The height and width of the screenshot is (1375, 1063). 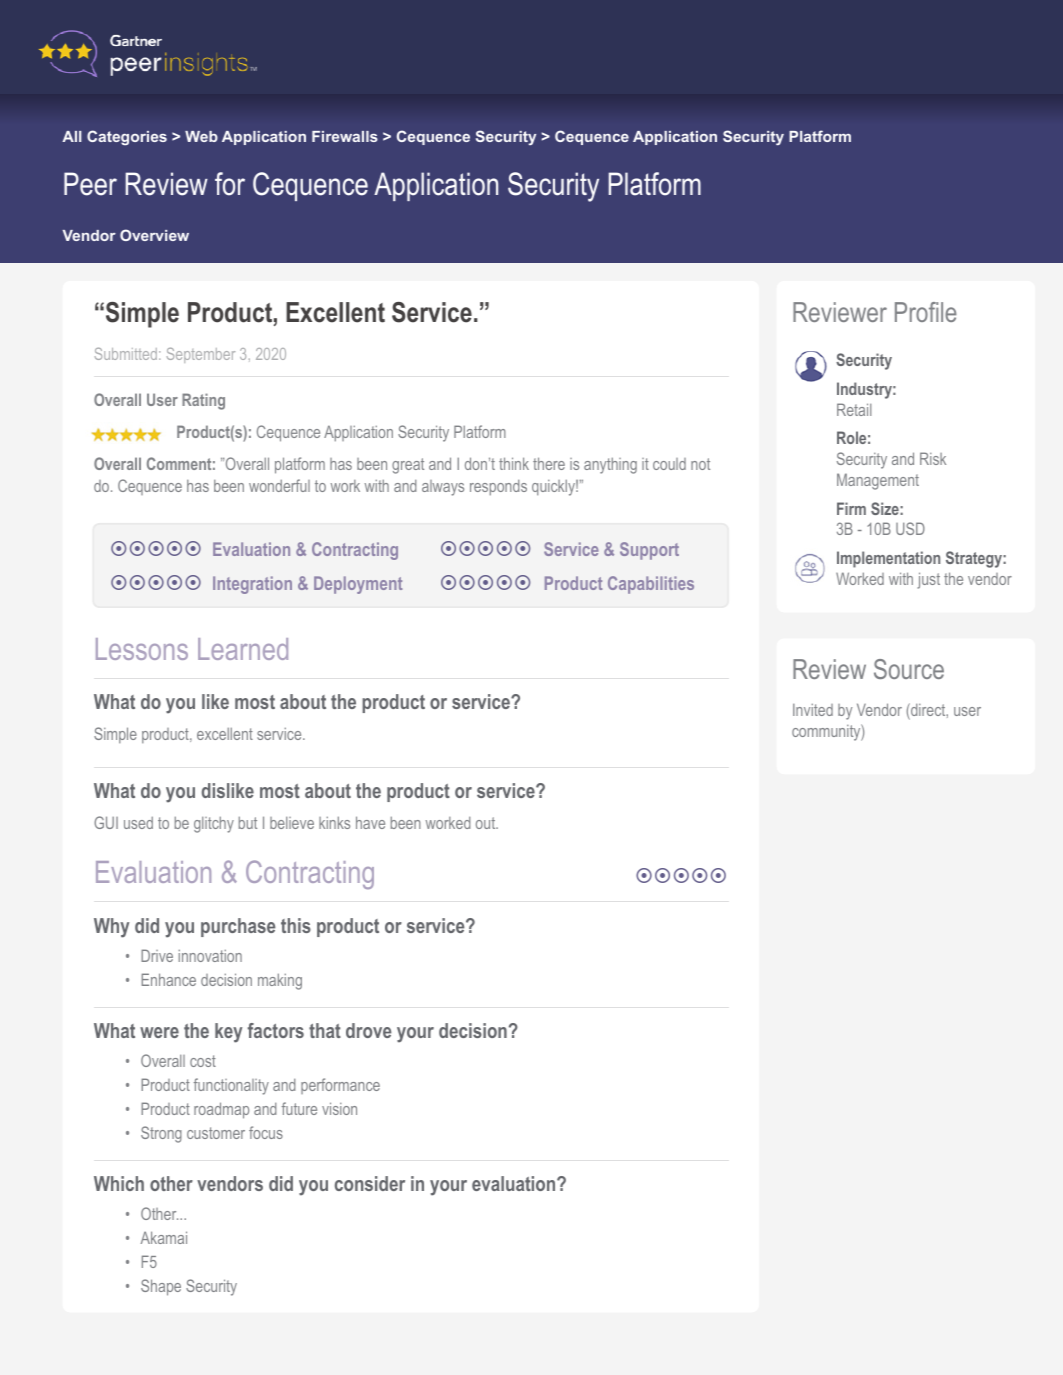 What do you see at coordinates (854, 409) in the screenshot?
I see `Retail` at bounding box center [854, 409].
